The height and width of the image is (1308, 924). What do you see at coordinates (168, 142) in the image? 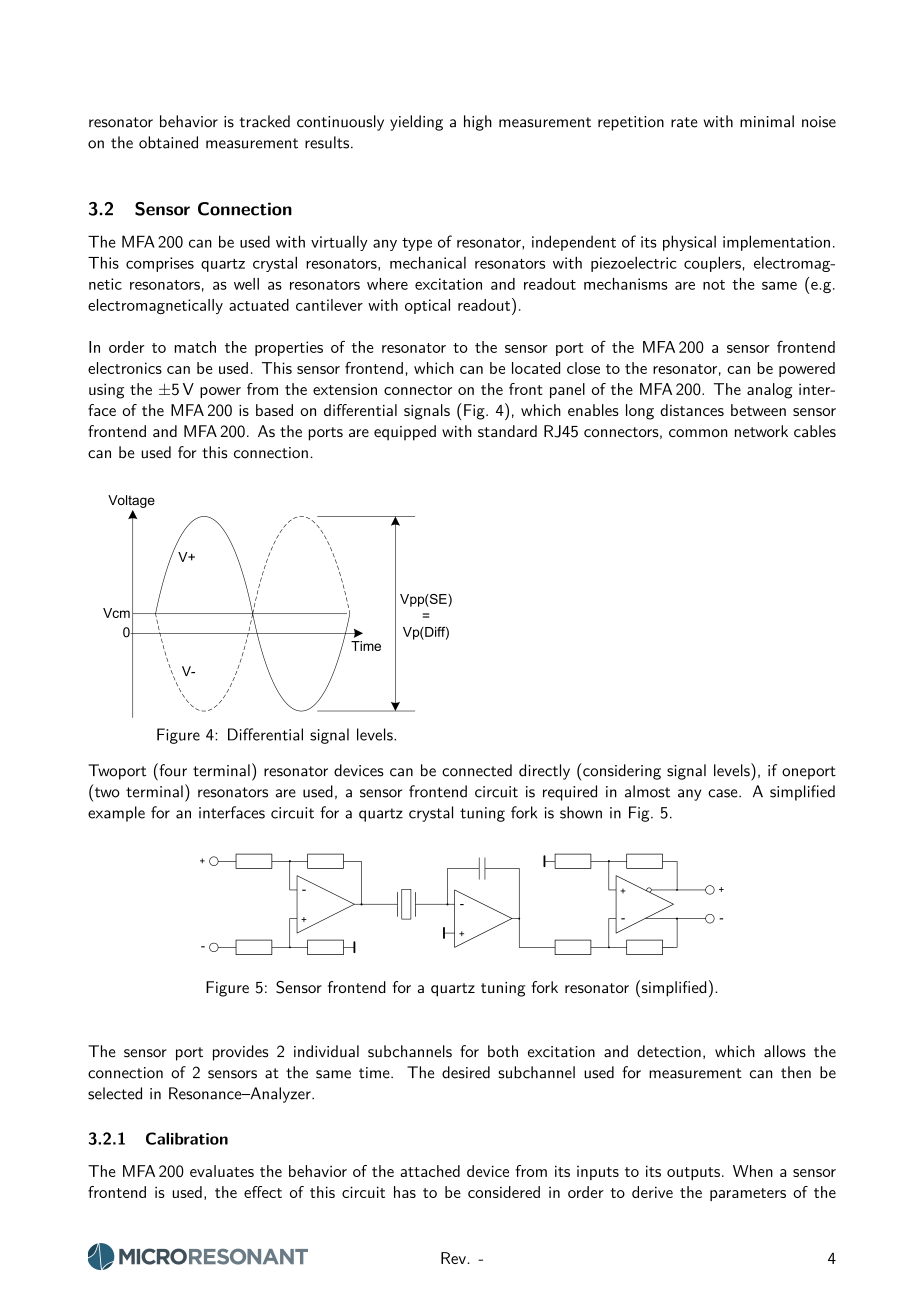
I see `obtained` at bounding box center [168, 142].
